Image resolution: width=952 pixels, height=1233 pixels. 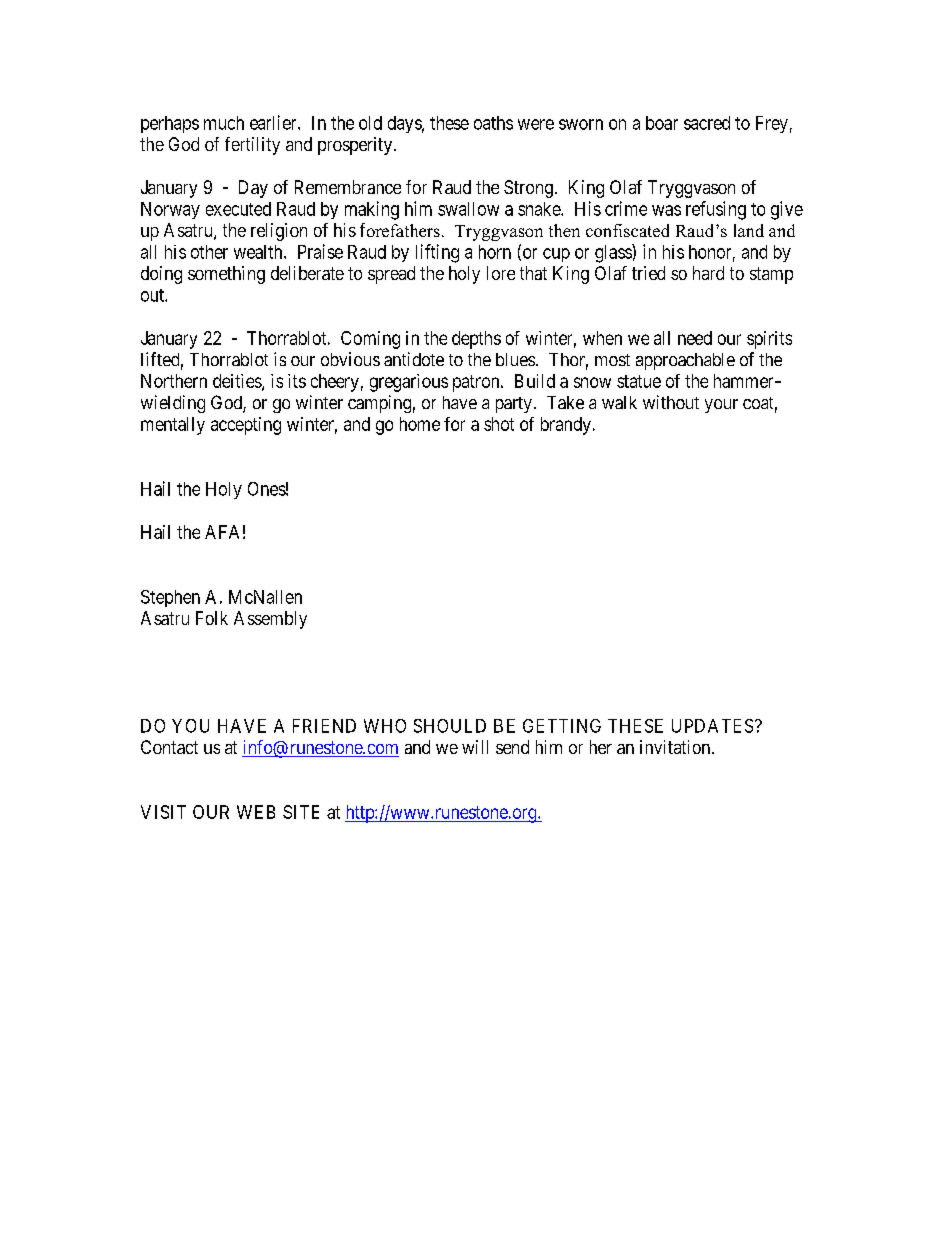 What do you see at coordinates (252, 146) in the screenshot?
I see `fertility` at bounding box center [252, 146].
